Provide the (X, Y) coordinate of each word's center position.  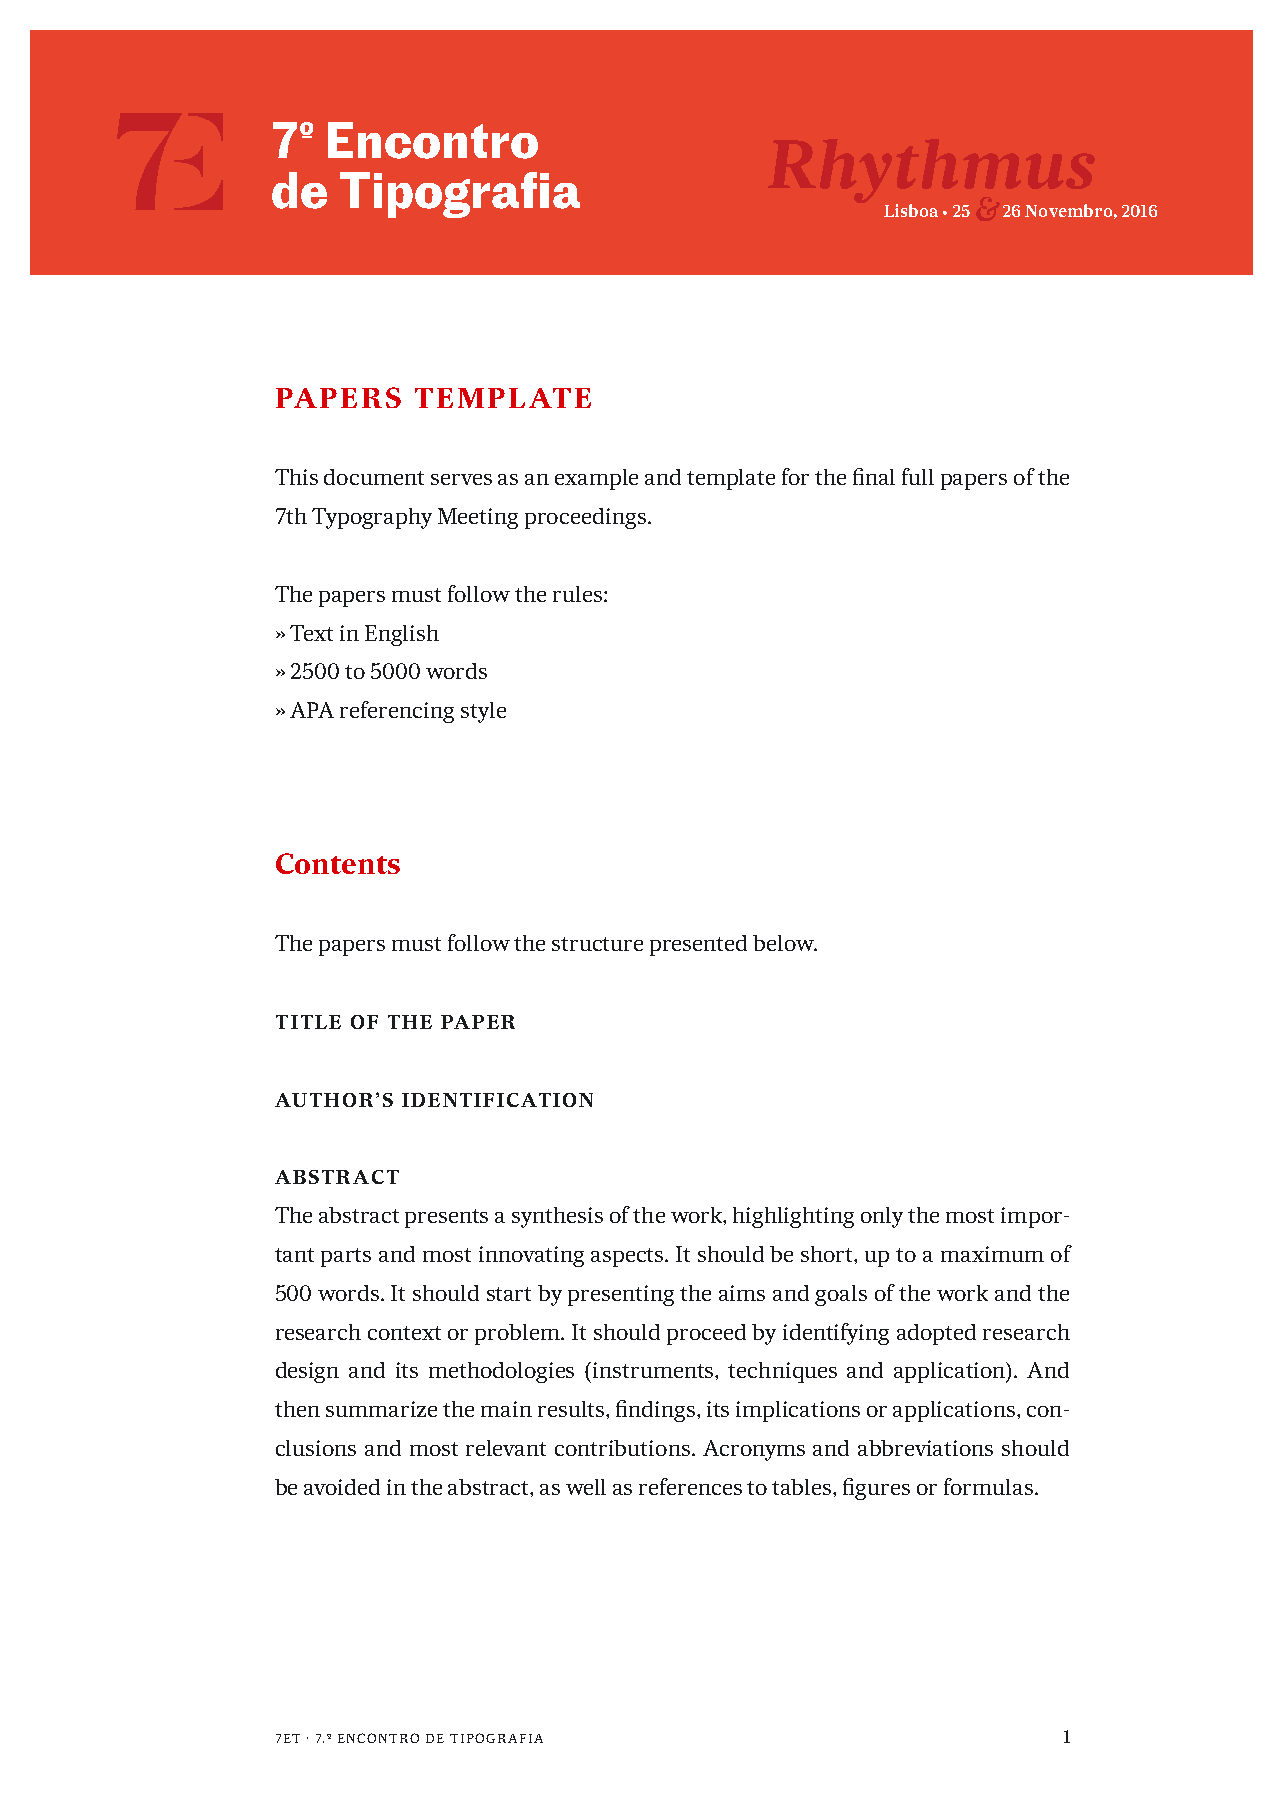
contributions (624, 1448)
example (596, 479)
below (784, 943)
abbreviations (925, 1448)
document (374, 477)
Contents (338, 863)
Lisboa (911, 210)
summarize (381, 1409)
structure (597, 944)
